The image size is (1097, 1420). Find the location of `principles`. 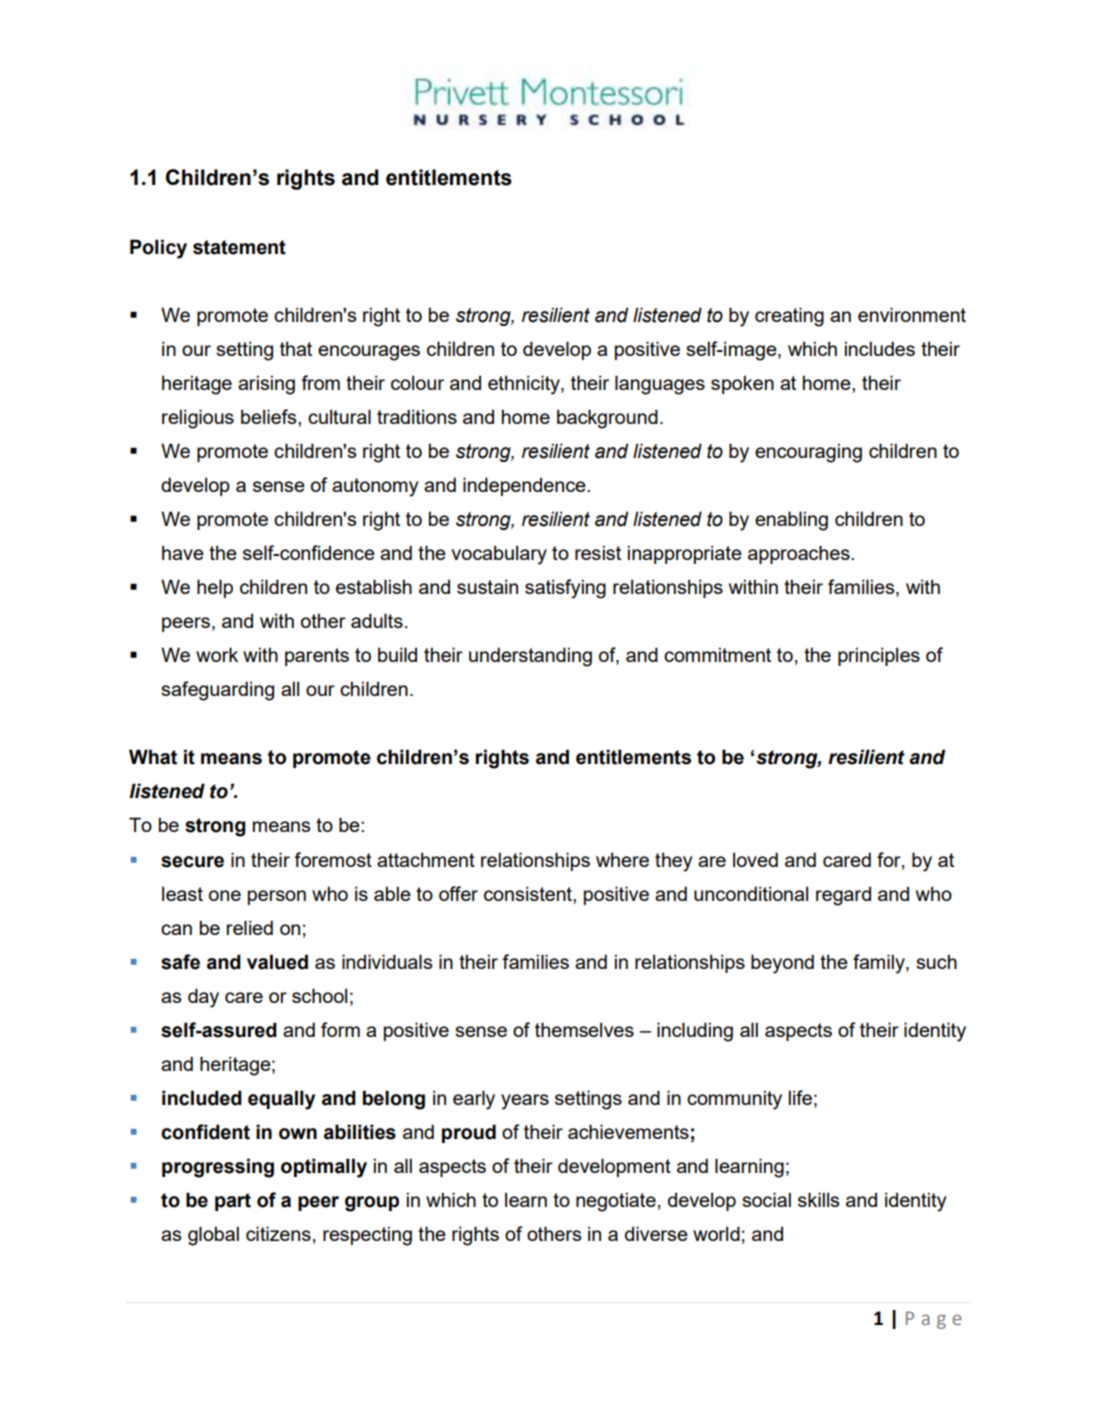

principles is located at coordinates (879, 656).
